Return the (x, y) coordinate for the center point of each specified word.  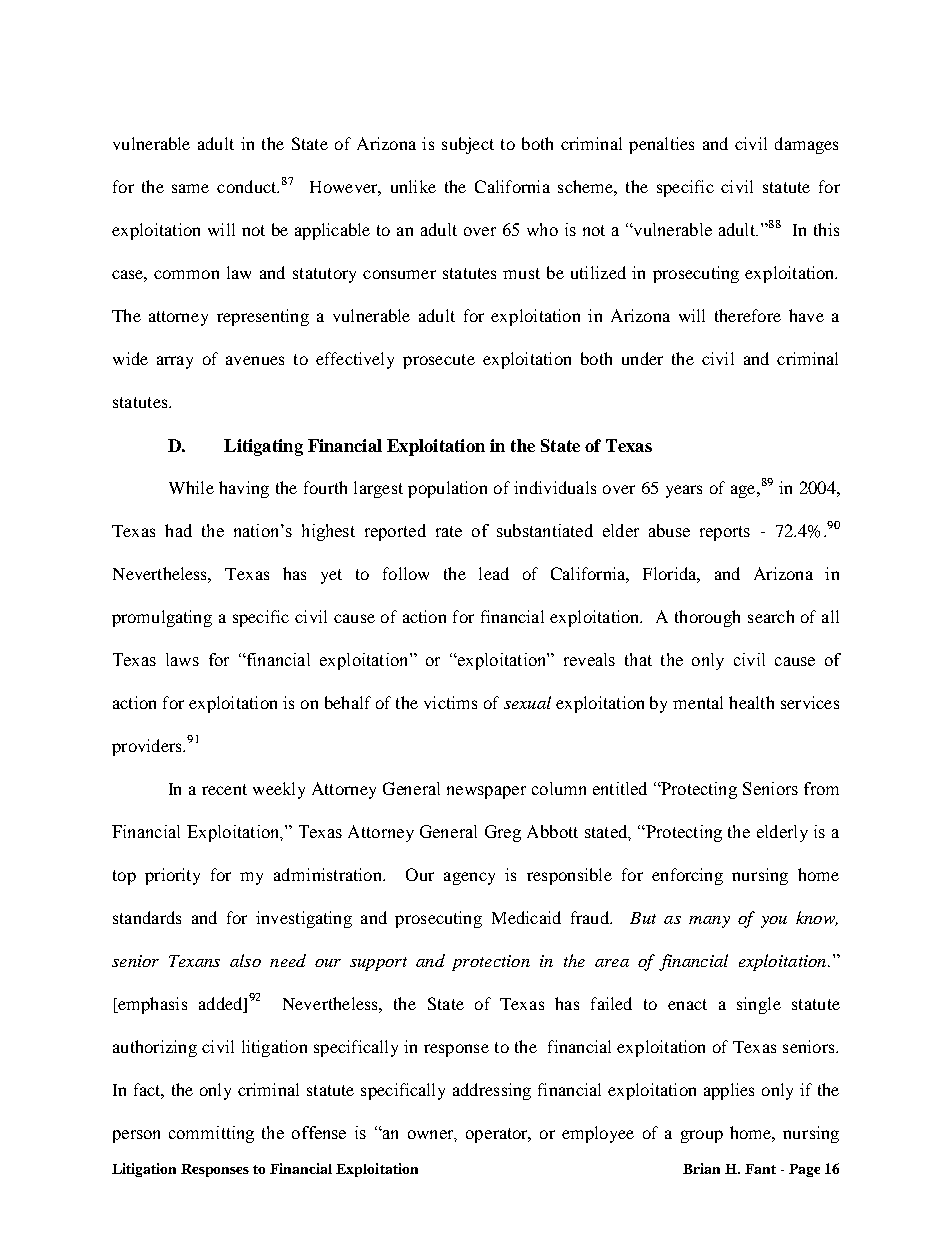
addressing (492, 1091)
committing (211, 1134)
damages (806, 145)
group (702, 1136)
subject (468, 145)
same (190, 188)
